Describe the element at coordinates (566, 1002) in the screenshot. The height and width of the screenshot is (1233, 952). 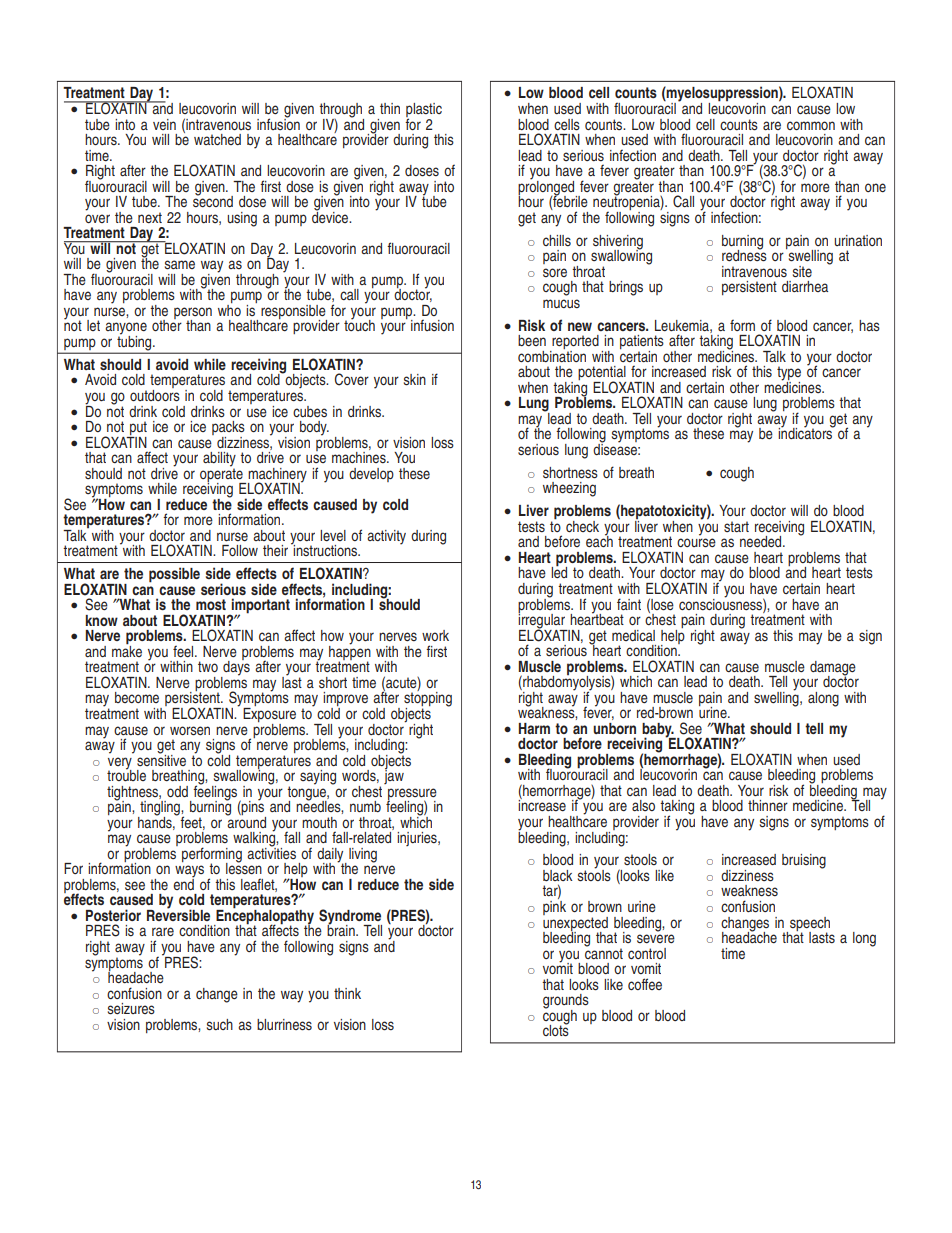
I see `grounds` at that location.
